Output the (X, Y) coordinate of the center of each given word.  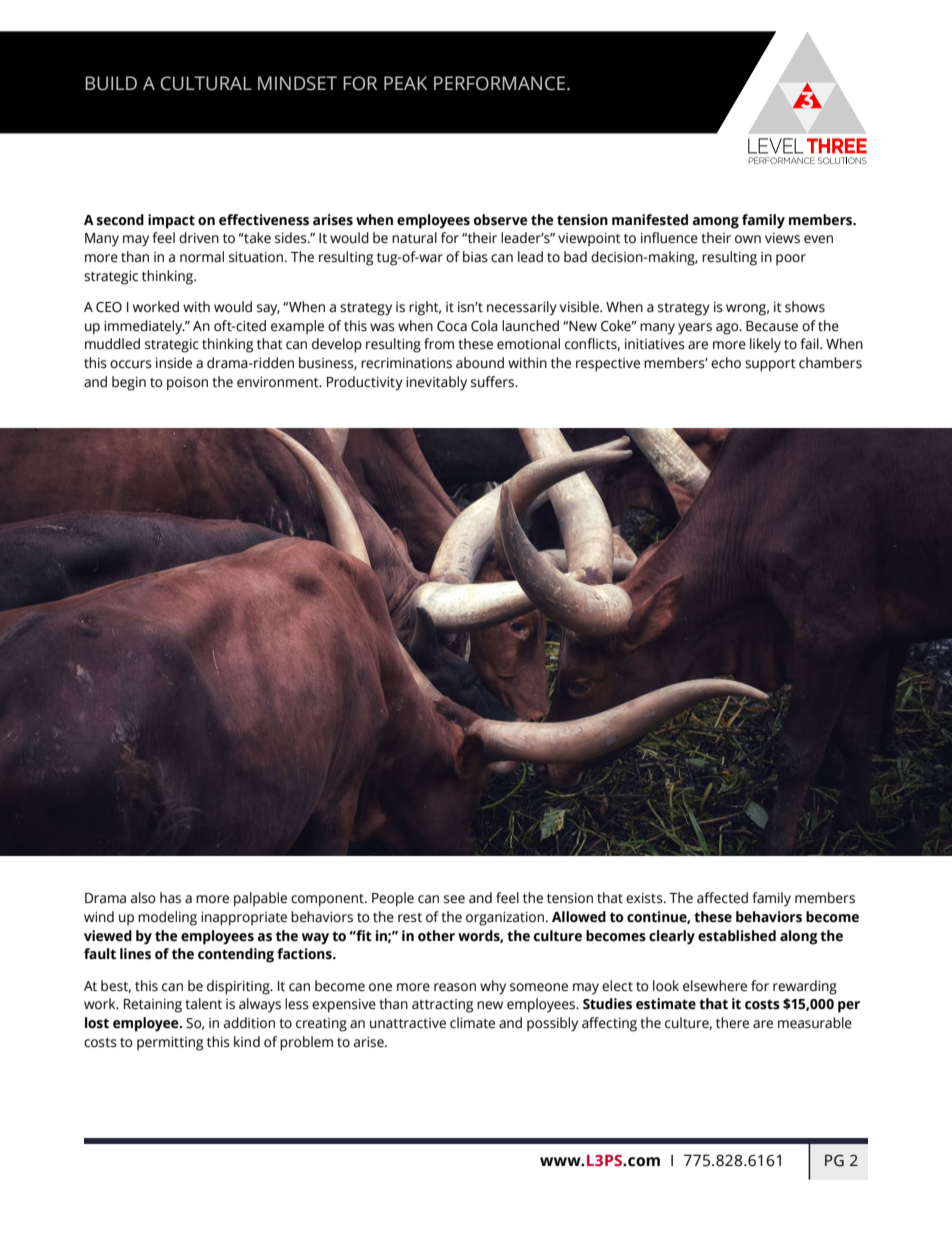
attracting (442, 1006)
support (770, 365)
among (715, 223)
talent (203, 1004)
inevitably (436, 383)
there (732, 1023)
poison (187, 384)
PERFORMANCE (501, 83)
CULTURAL (206, 83)
